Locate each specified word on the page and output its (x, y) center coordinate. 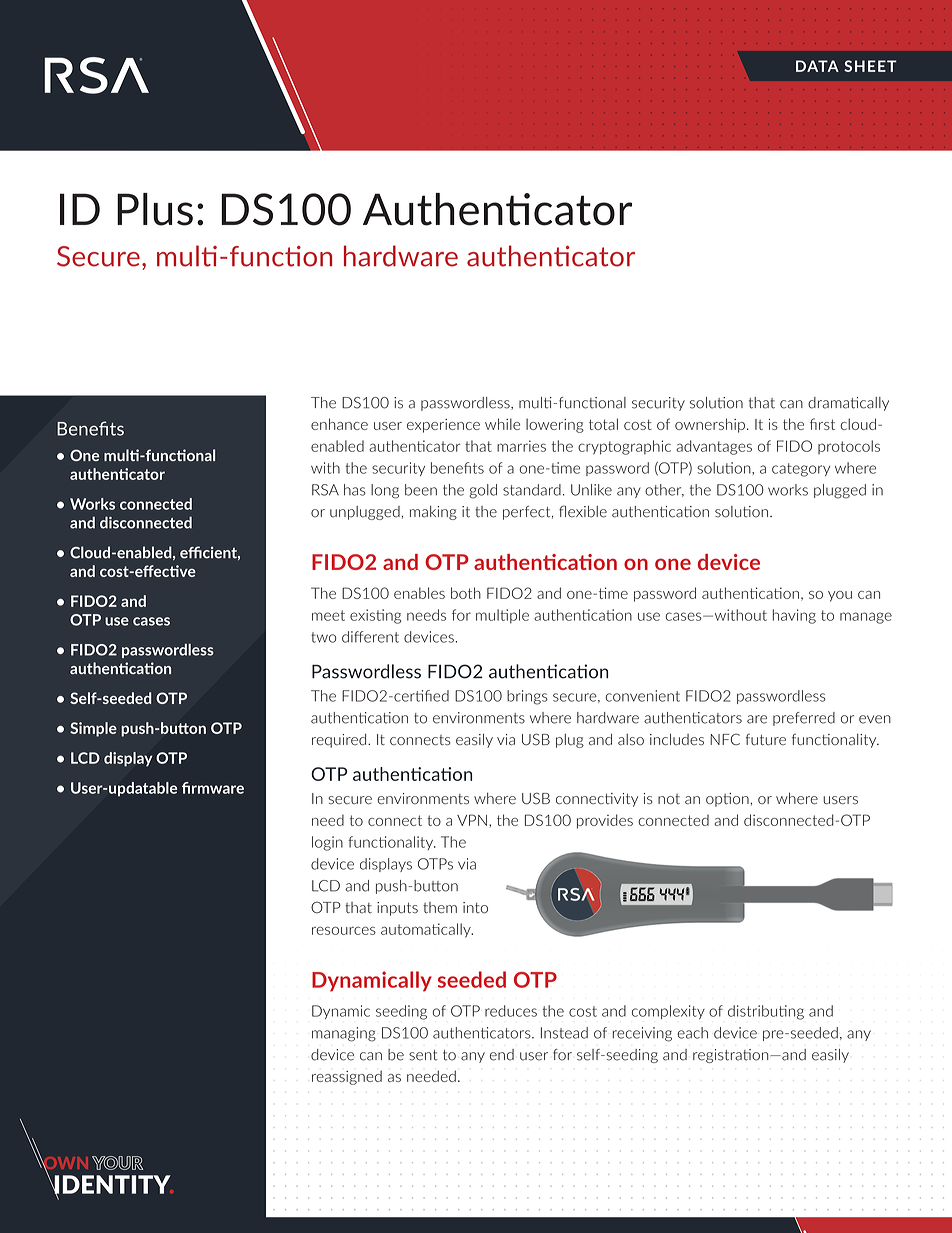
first (822, 424)
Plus (155, 209)
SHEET (870, 66)
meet (328, 615)
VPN (472, 820)
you (840, 596)
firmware (213, 788)
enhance (339, 424)
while (502, 424)
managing (344, 1034)
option (728, 800)
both (466, 593)
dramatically (848, 404)
